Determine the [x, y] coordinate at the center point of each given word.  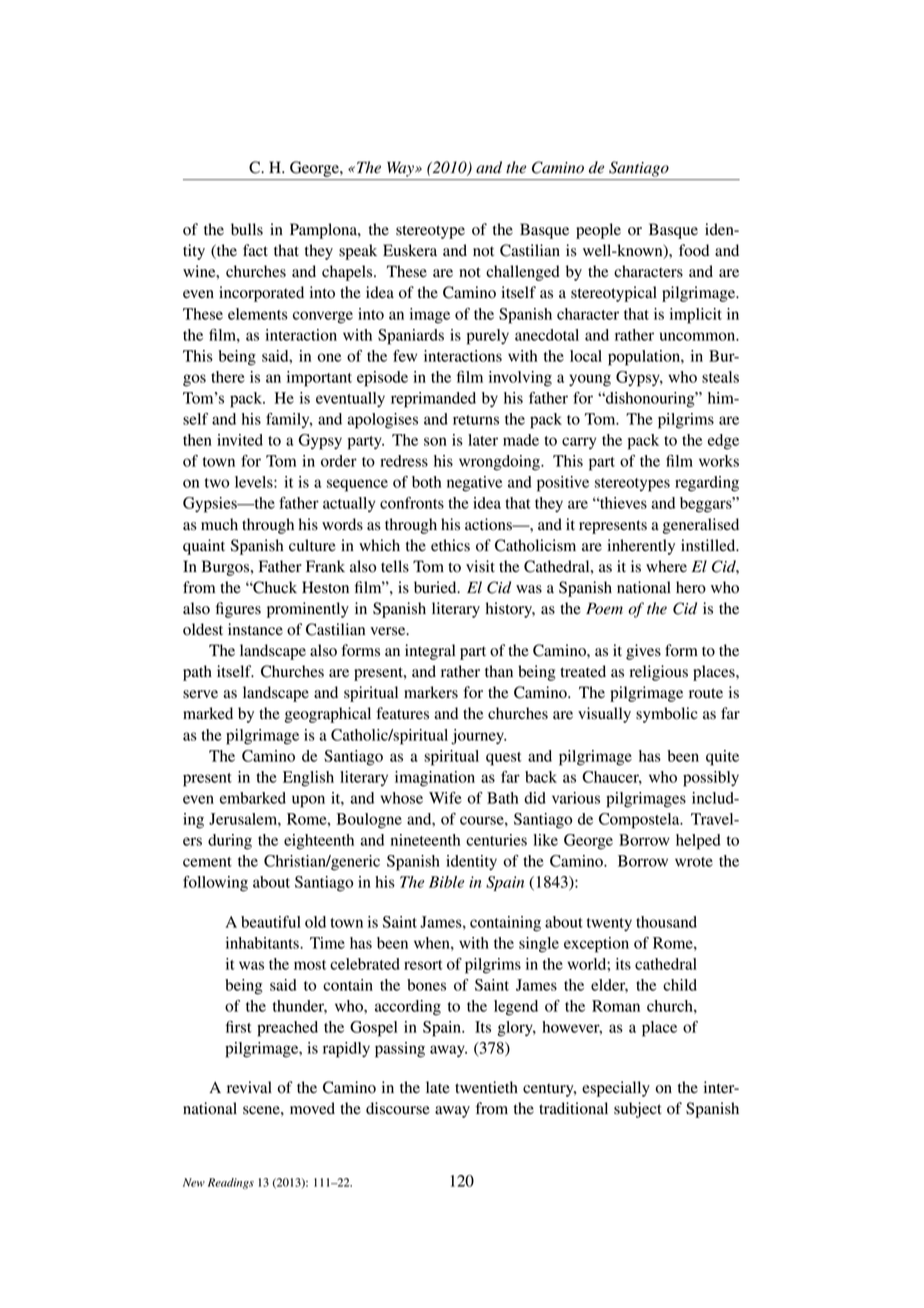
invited [240, 440]
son [435, 441]
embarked [253, 798]
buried [436, 587]
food [694, 250]
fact [255, 250]
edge [723, 442]
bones [426, 985]
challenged [523, 273]
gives [643, 652]
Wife [445, 798]
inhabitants [263, 943]
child [680, 985]
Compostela [640, 821]
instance [255, 629]
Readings [231, 1183]
